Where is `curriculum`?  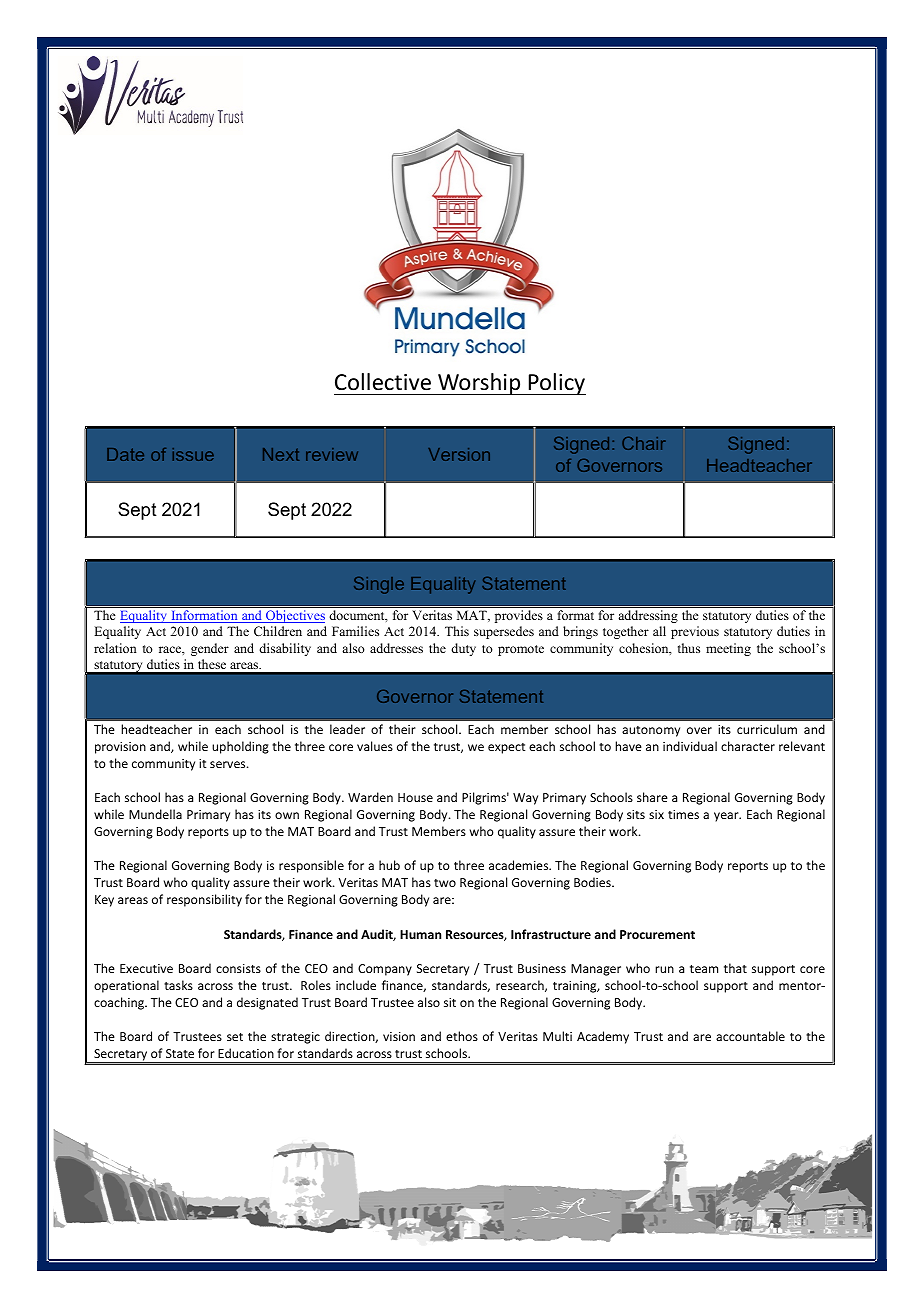 curriculum is located at coordinates (767, 729).
